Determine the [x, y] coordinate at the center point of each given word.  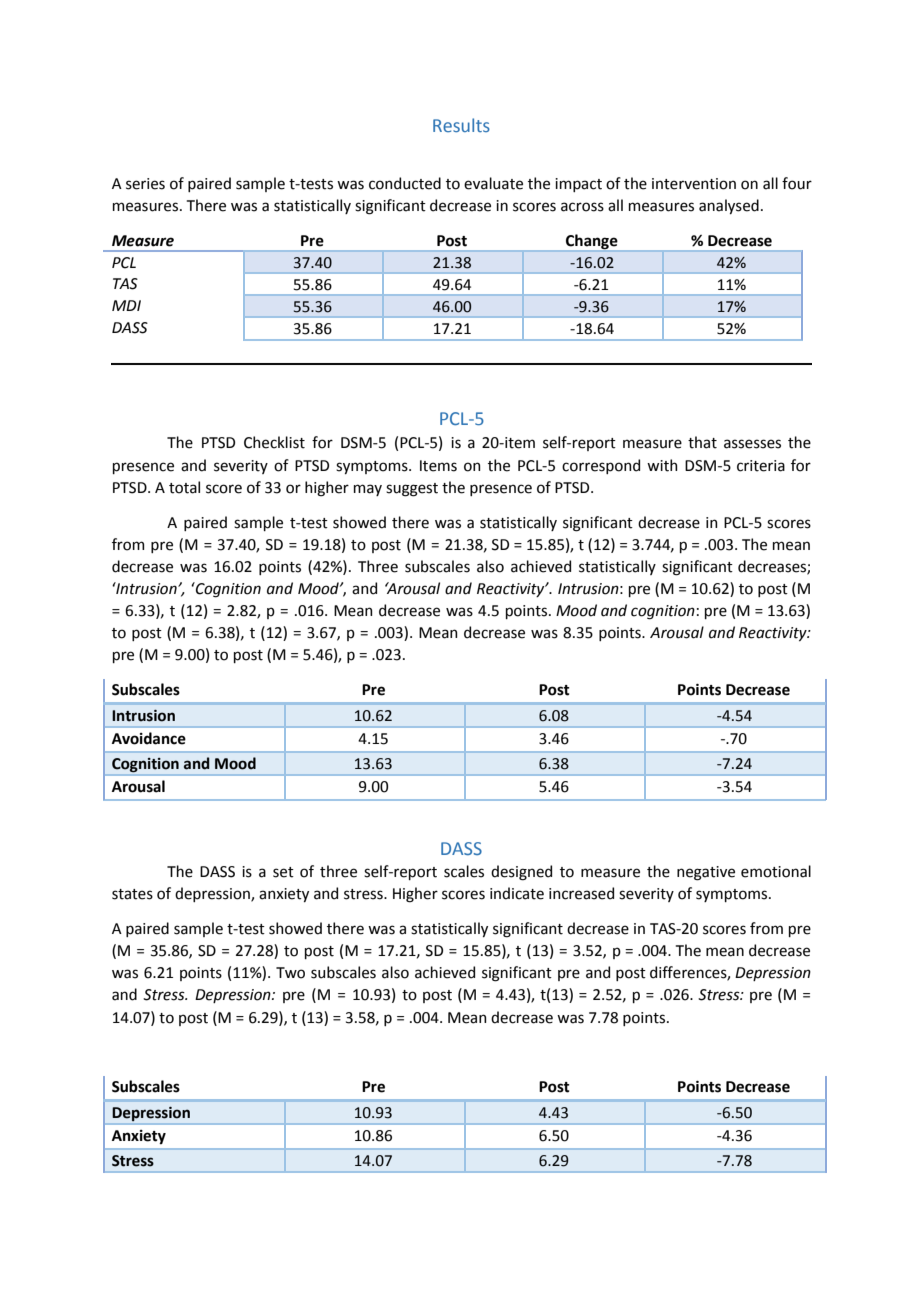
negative [706, 873]
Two [290, 973]
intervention [694, 184]
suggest [412, 490]
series [145, 184]
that [702, 442]
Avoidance [149, 738]
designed [521, 873]
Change [592, 241]
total [184, 487]
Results [461, 125]
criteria [761, 466]
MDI [126, 305]
